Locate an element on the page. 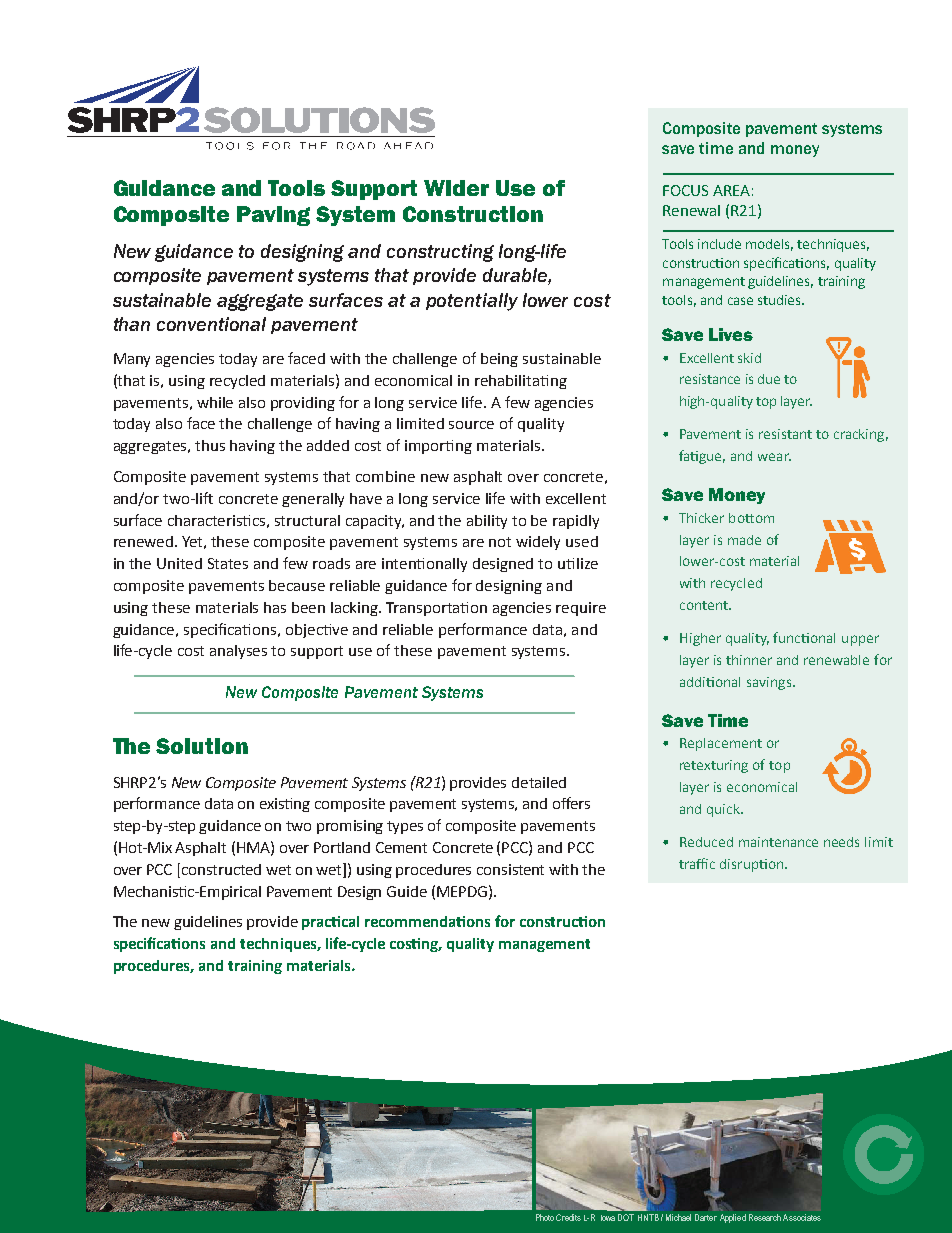 Image resolution: width=952 pixels, height=1233 pixels. Solution is located at coordinates (202, 746).
